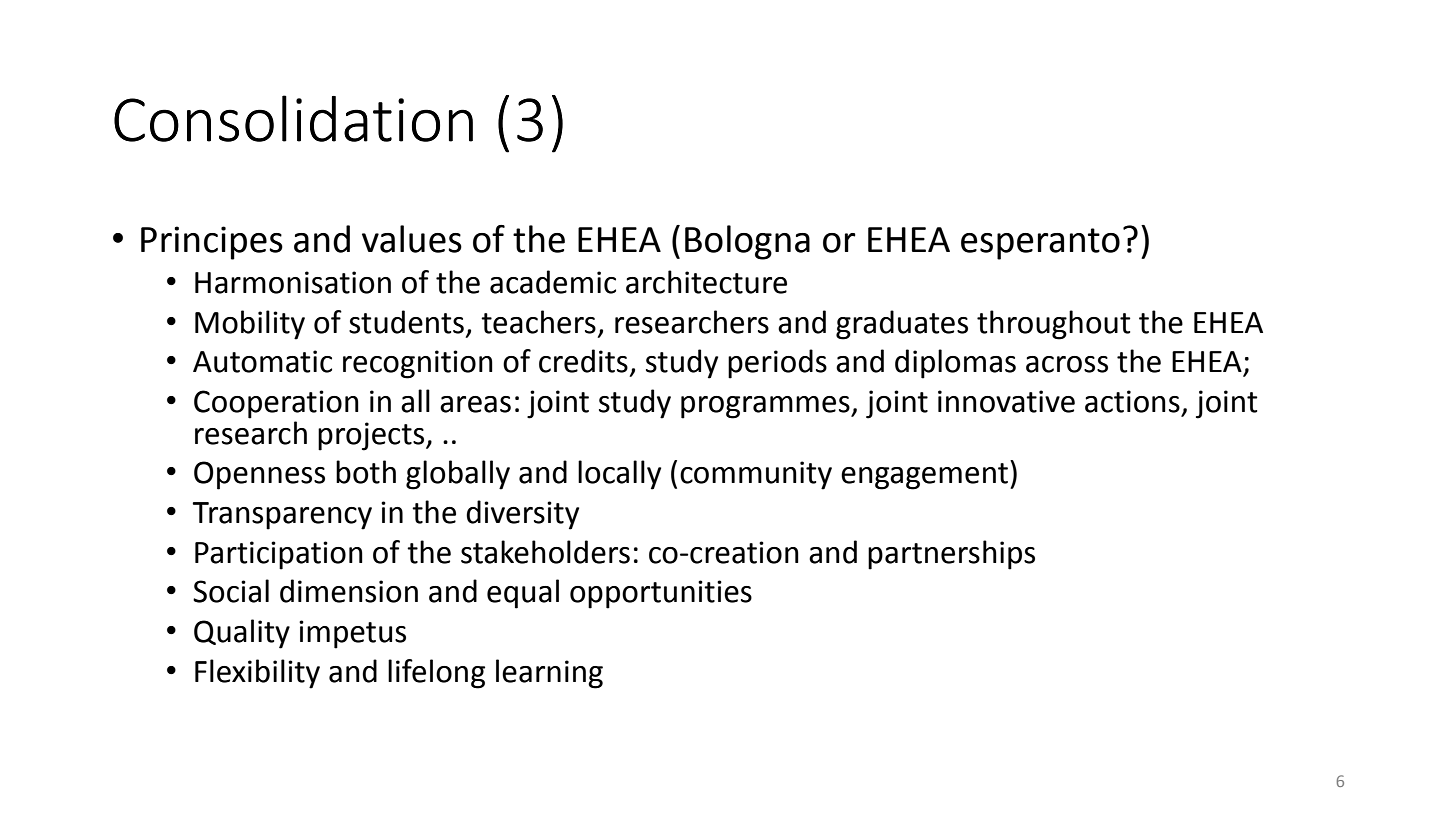 This document has height=819, width=1456. What do you see at coordinates (1006, 401) in the document?
I see `innovative` at bounding box center [1006, 401].
